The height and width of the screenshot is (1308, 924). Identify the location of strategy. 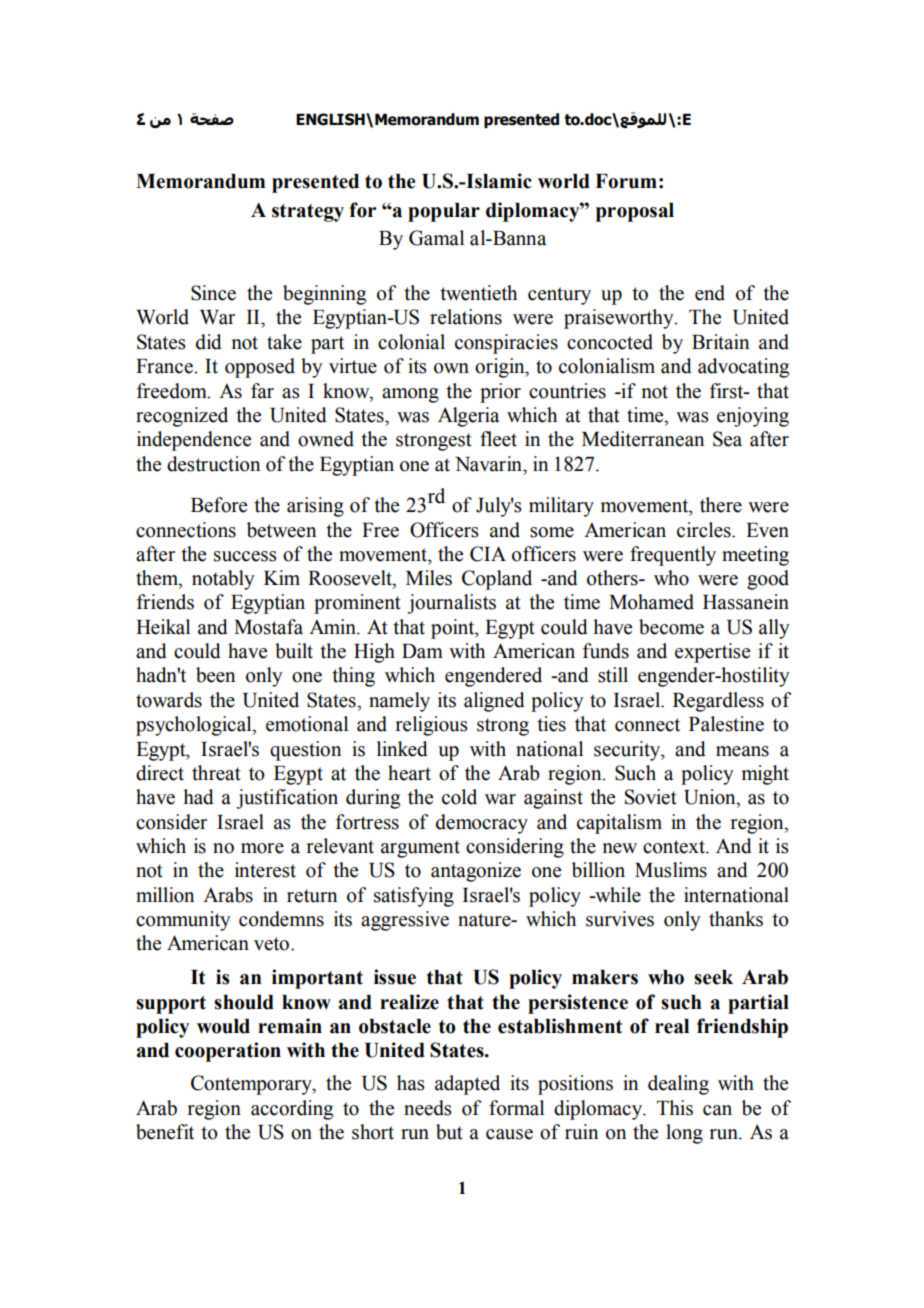
(308, 213).
